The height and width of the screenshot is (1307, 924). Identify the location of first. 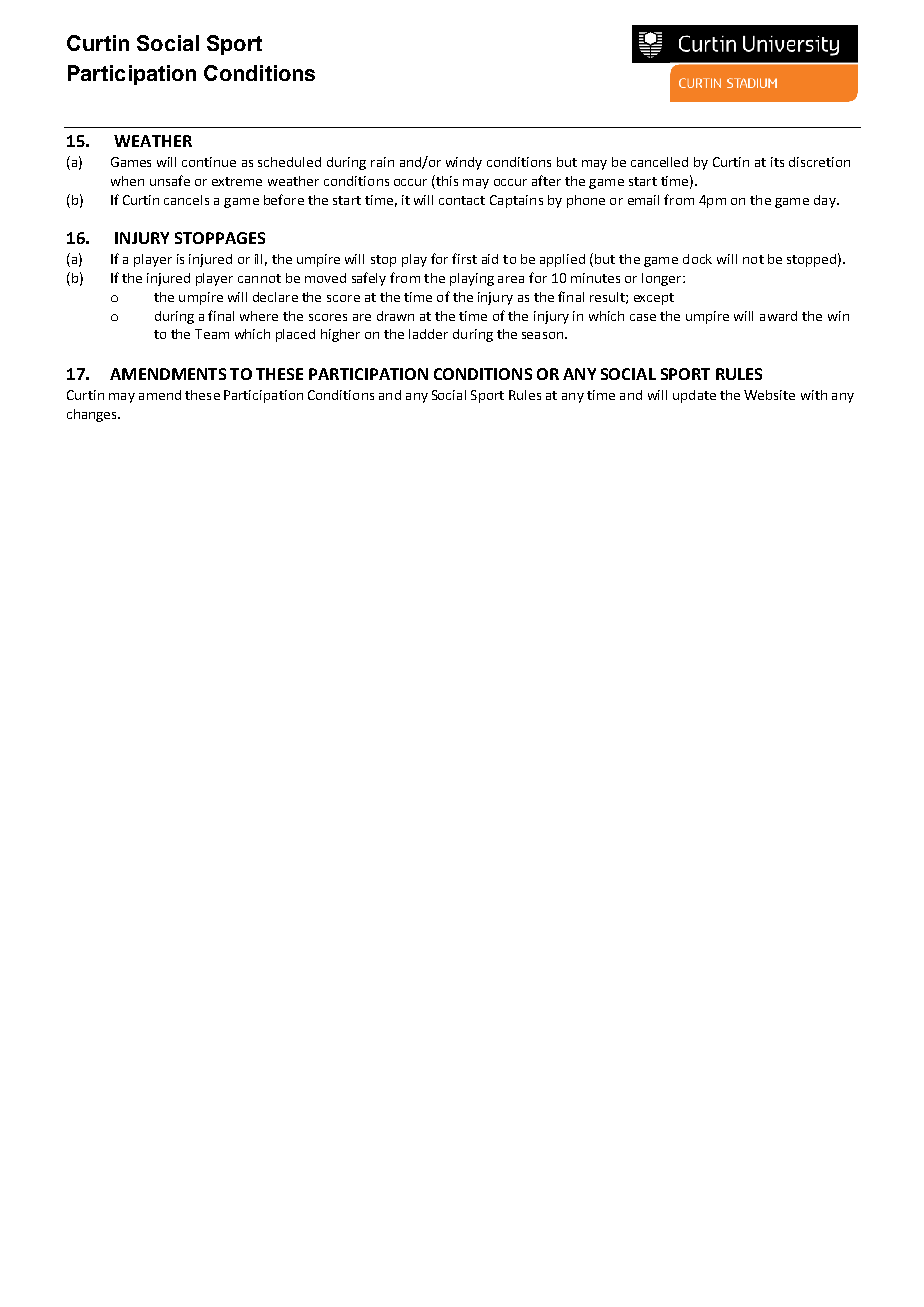
(464, 258).
